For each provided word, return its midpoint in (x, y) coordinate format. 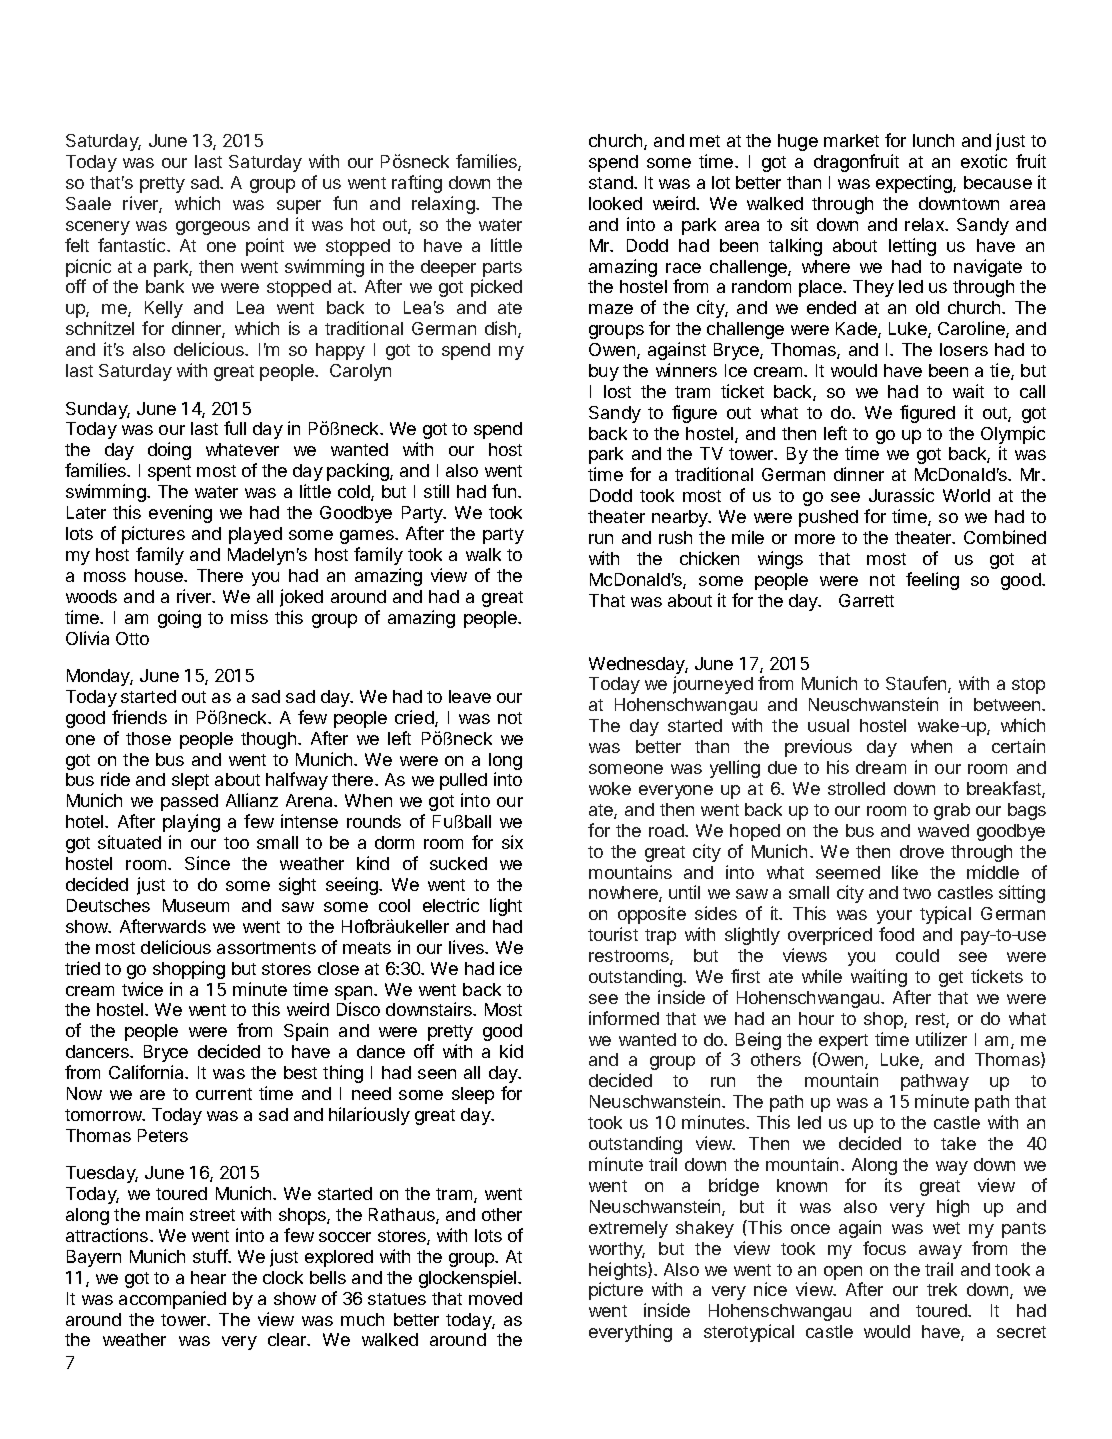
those (148, 738)
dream (881, 767)
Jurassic (901, 495)
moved (495, 1298)
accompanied (172, 1300)
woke (610, 788)
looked (615, 203)
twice (142, 989)
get (951, 979)
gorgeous (213, 228)
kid (511, 1051)
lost (617, 391)
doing (169, 451)
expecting (915, 184)
